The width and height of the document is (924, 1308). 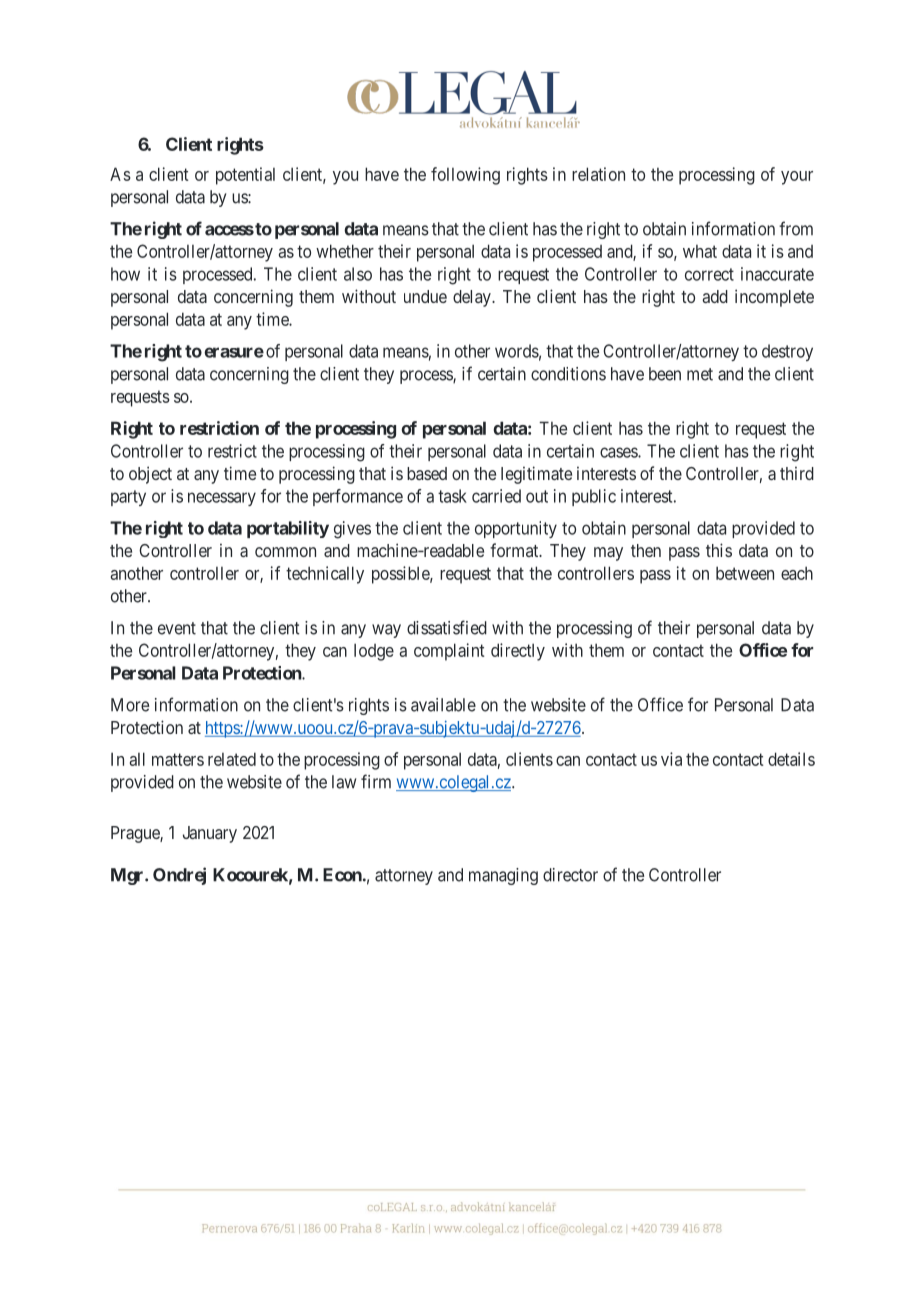 What do you see at coordinates (570, 875) in the document?
I see `director` at bounding box center [570, 875].
